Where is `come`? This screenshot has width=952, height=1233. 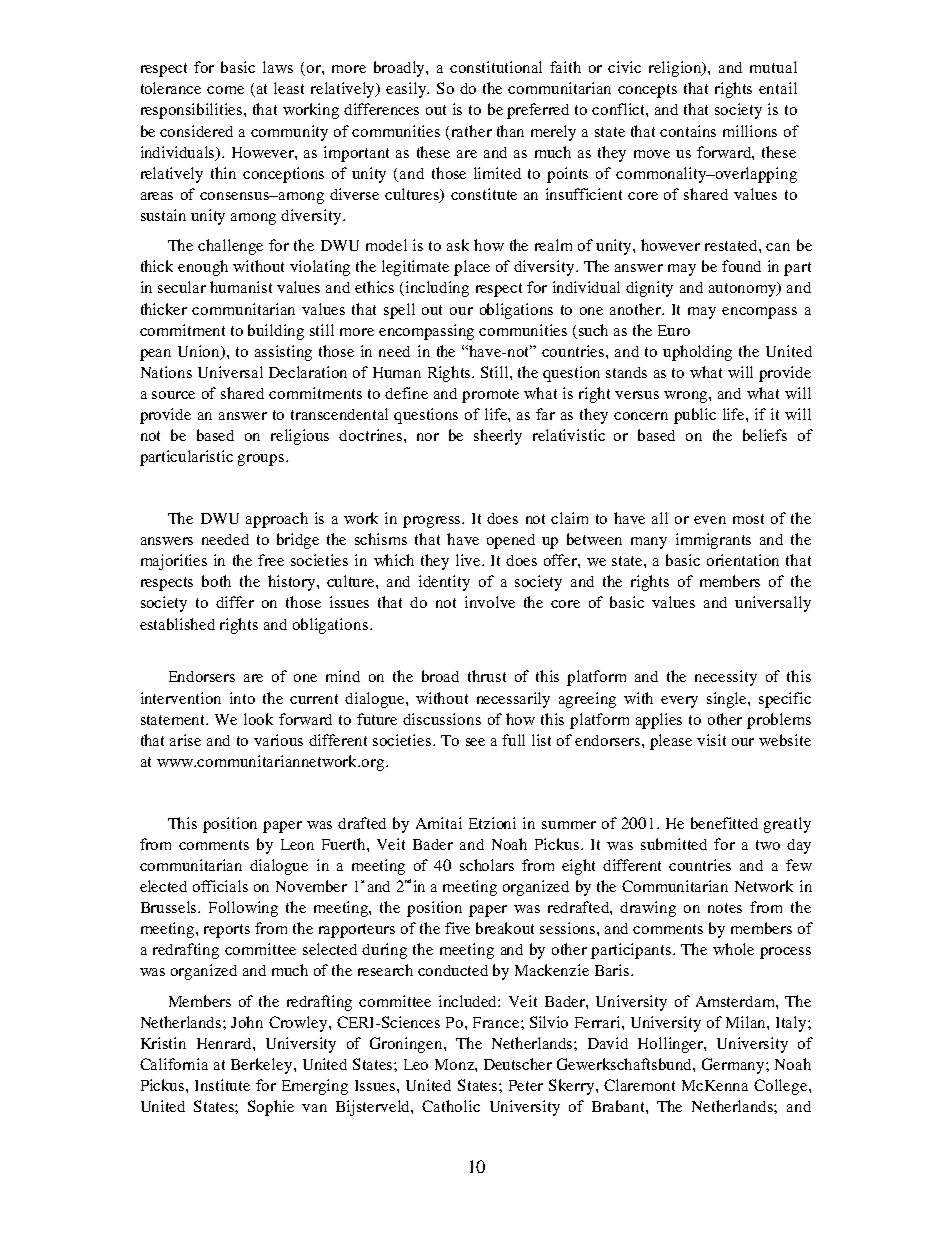 come is located at coordinates (225, 90).
